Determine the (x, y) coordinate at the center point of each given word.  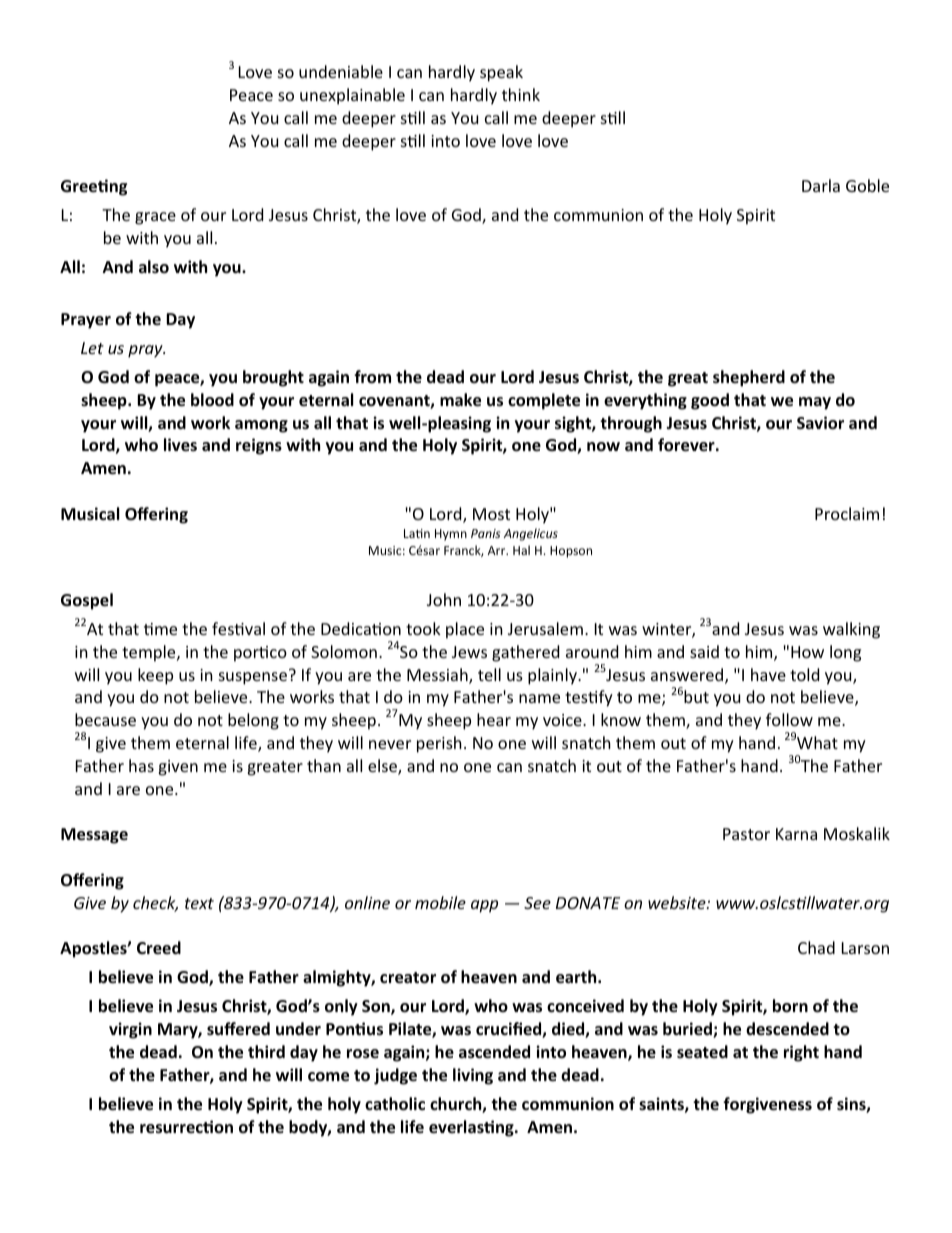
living (473, 1076)
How (807, 652)
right (801, 1053)
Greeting (94, 187)
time (160, 629)
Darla (821, 185)
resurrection (186, 1127)
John (444, 599)
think (521, 94)
